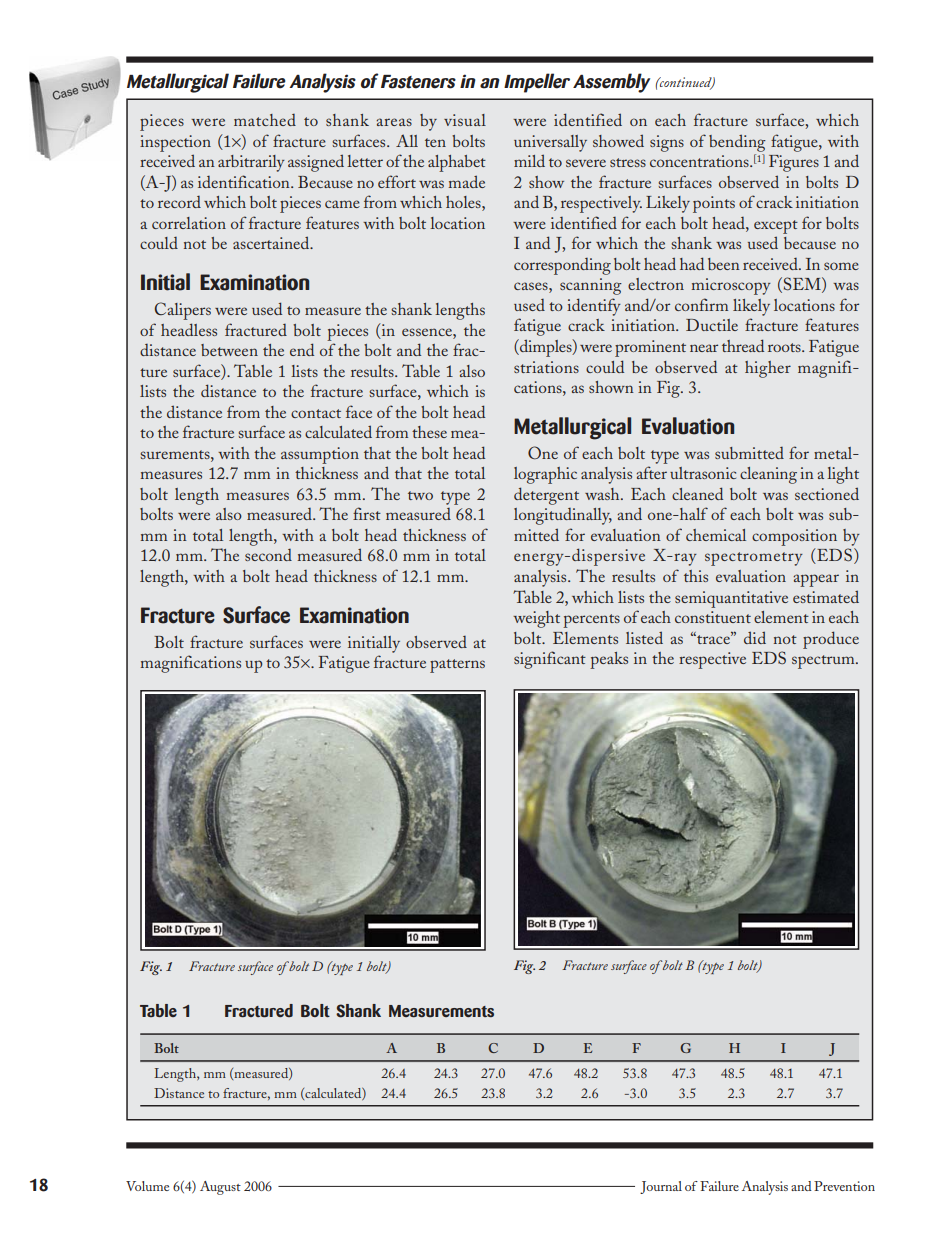 The image size is (952, 1233). What do you see at coordinates (768, 369) in the image?
I see `higher` at bounding box center [768, 369].
